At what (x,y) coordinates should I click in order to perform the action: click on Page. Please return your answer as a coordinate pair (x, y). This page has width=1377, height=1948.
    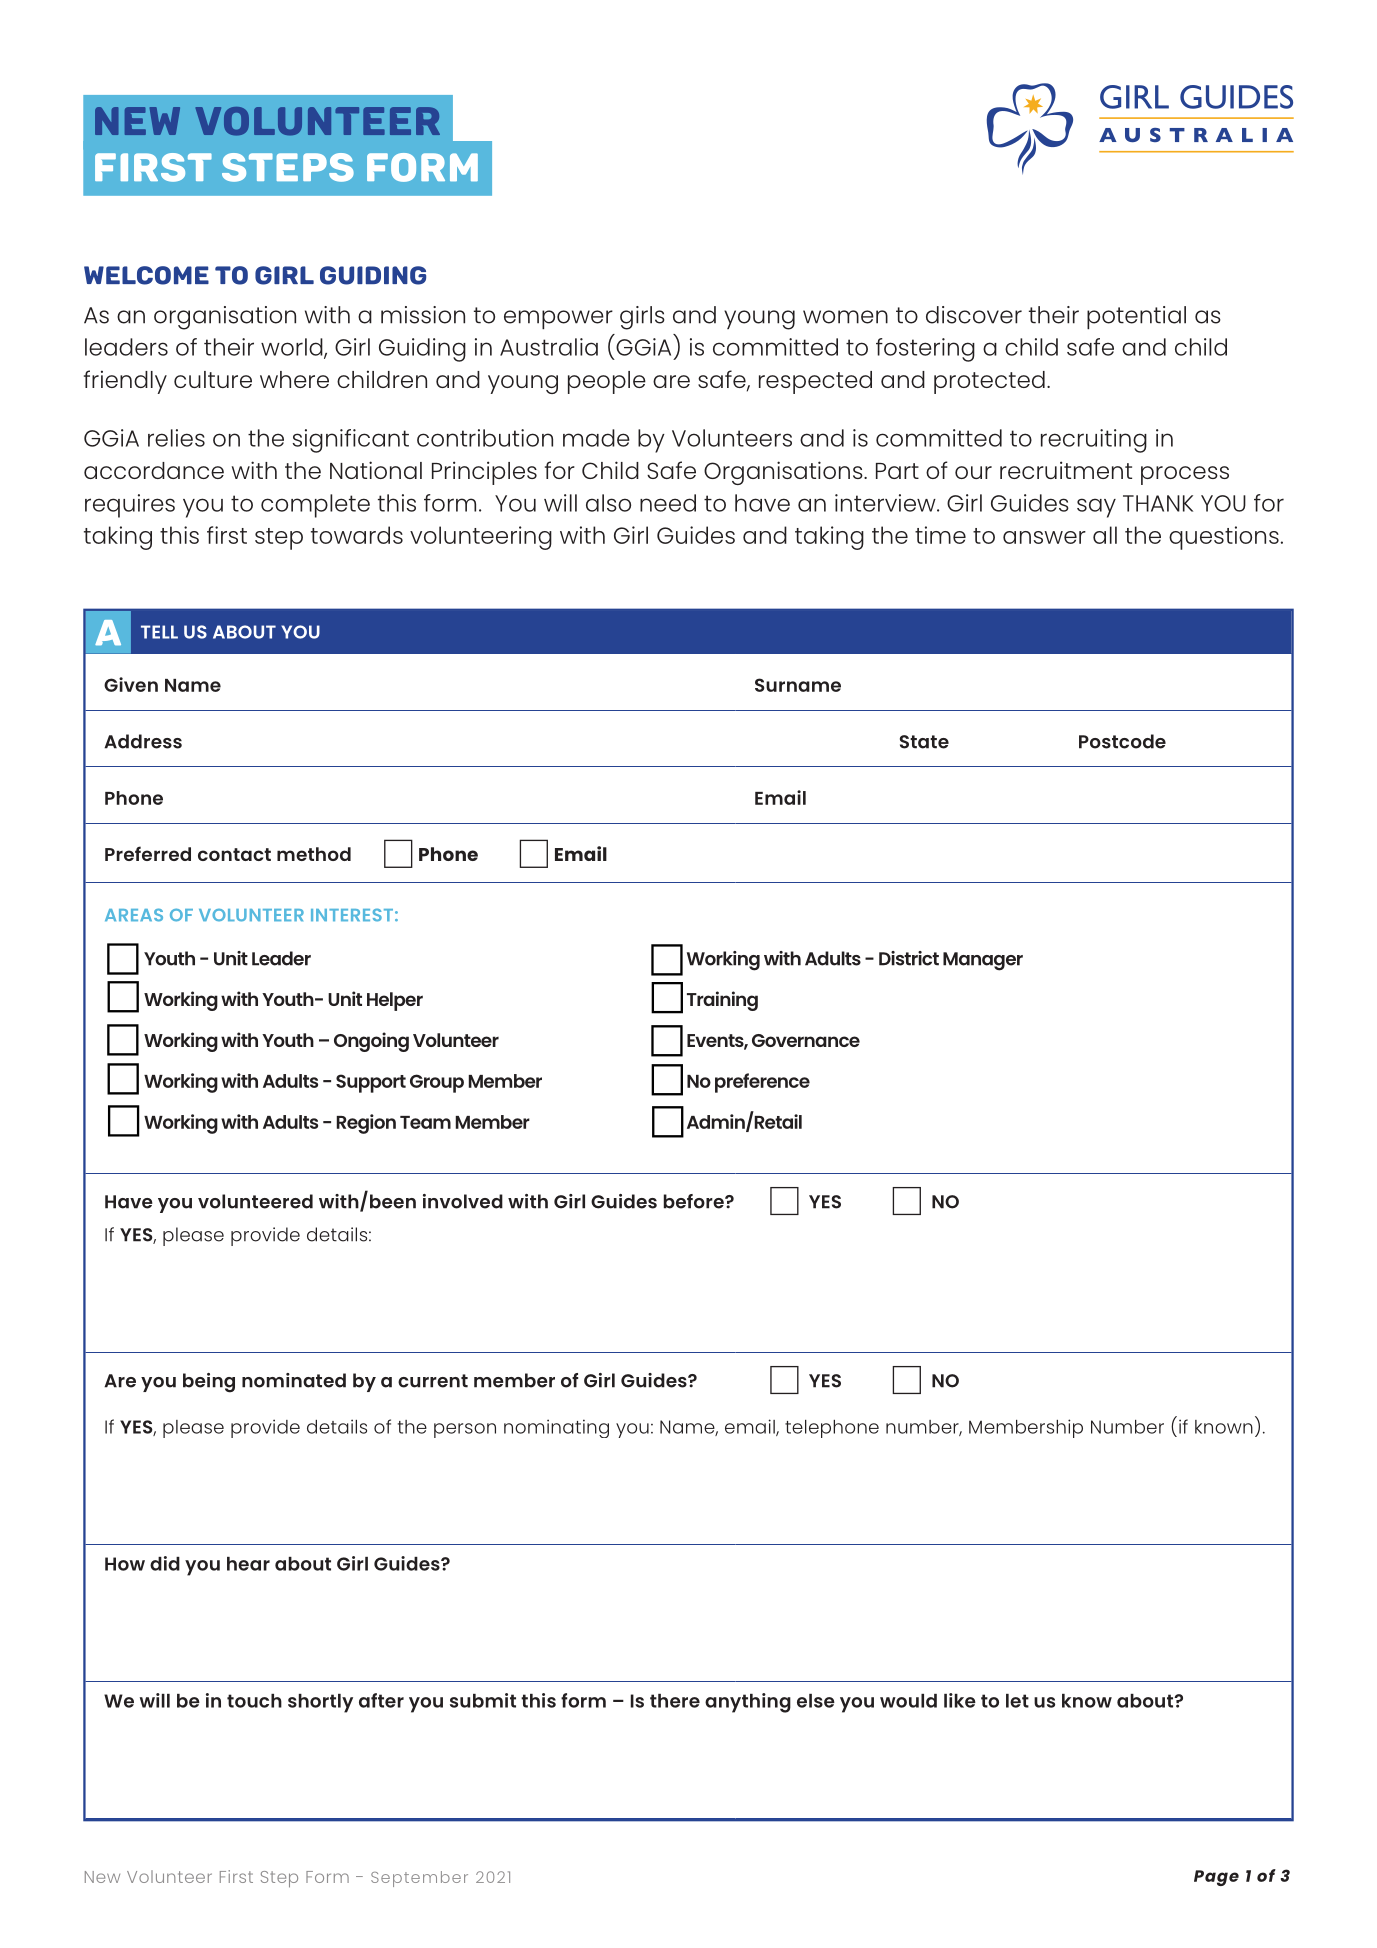
    Looking at the image, I should click on (1216, 1878).
